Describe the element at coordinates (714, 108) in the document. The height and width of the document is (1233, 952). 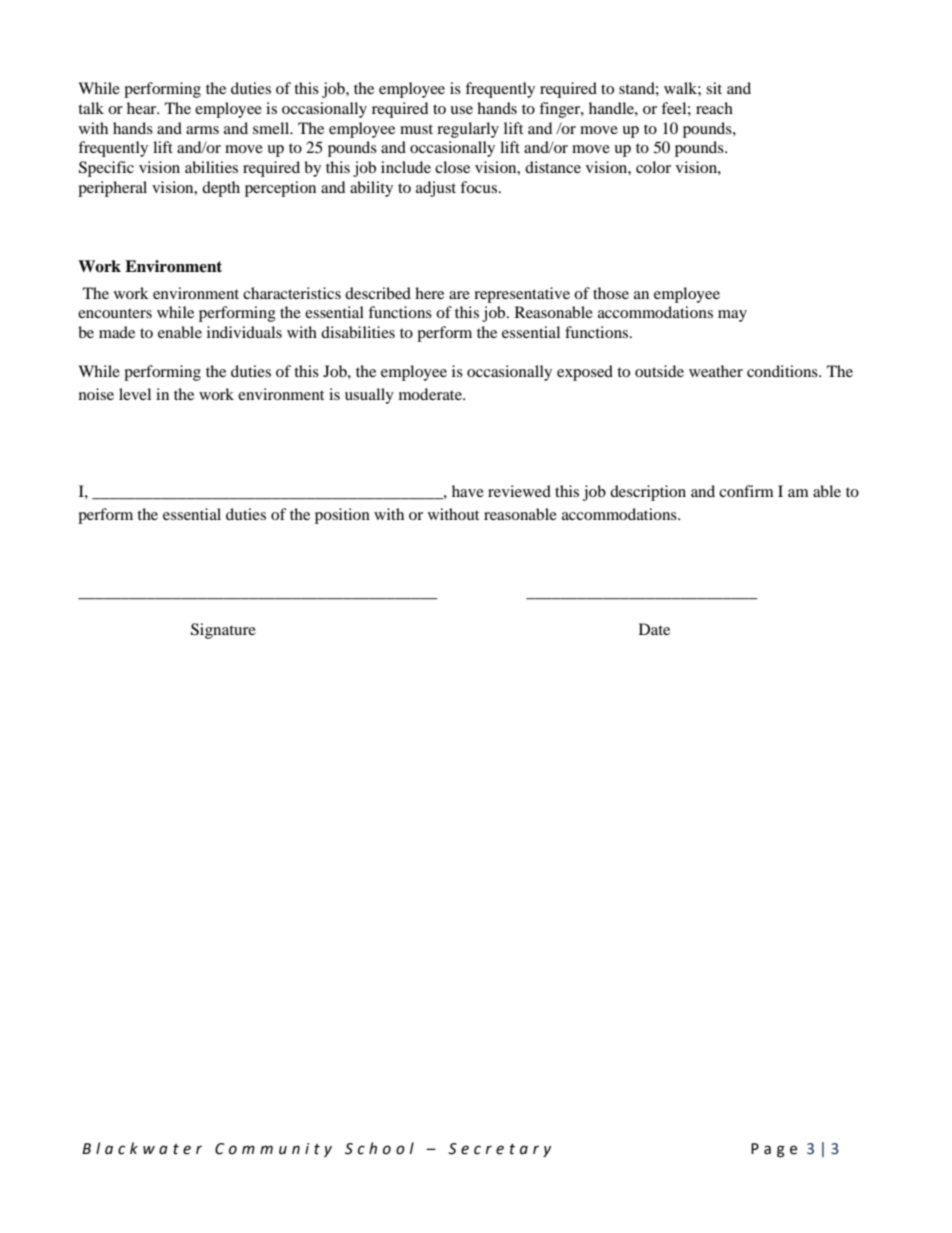
I see `reach` at that location.
